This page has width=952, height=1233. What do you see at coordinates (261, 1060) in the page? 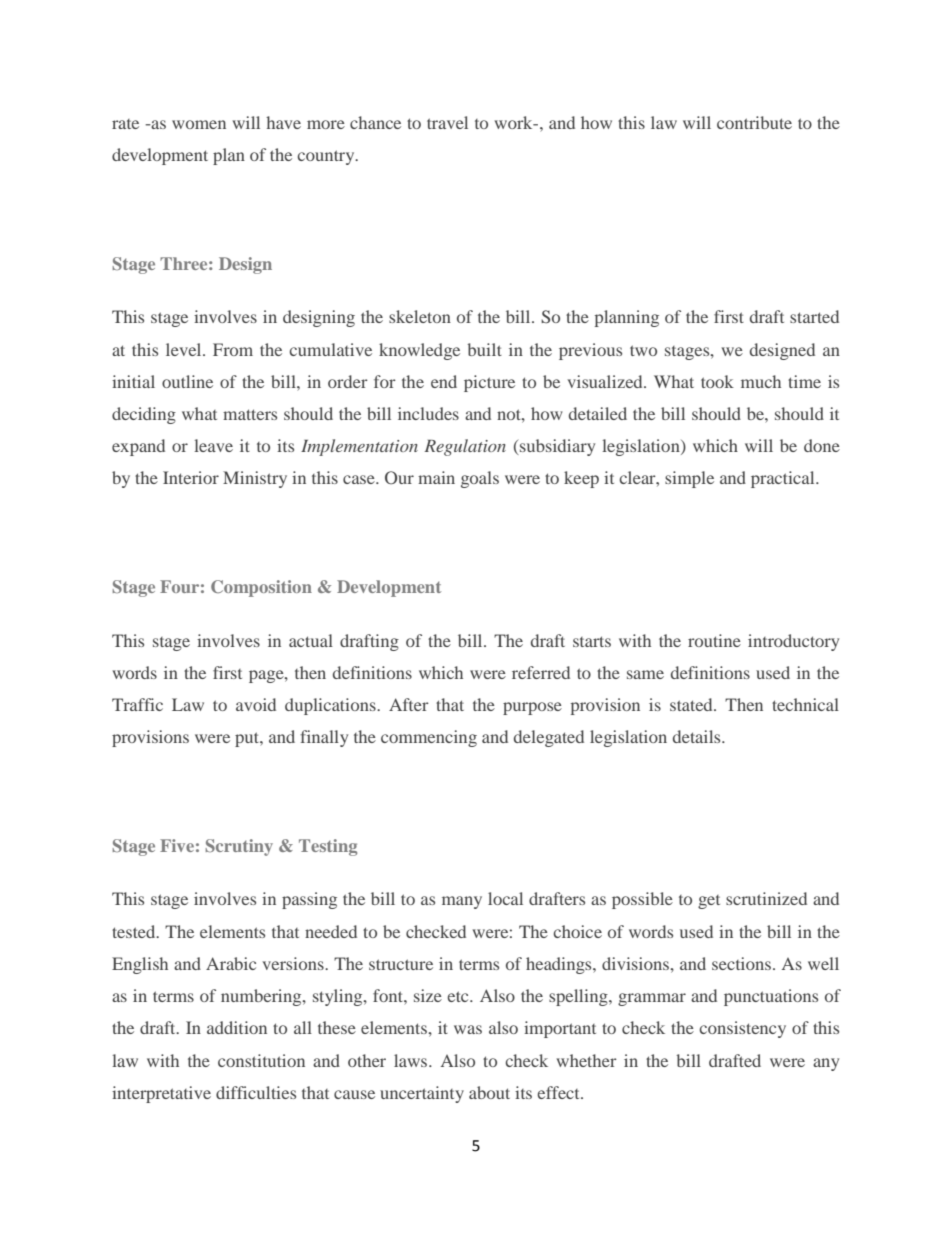
I see `constitution` at bounding box center [261, 1060].
